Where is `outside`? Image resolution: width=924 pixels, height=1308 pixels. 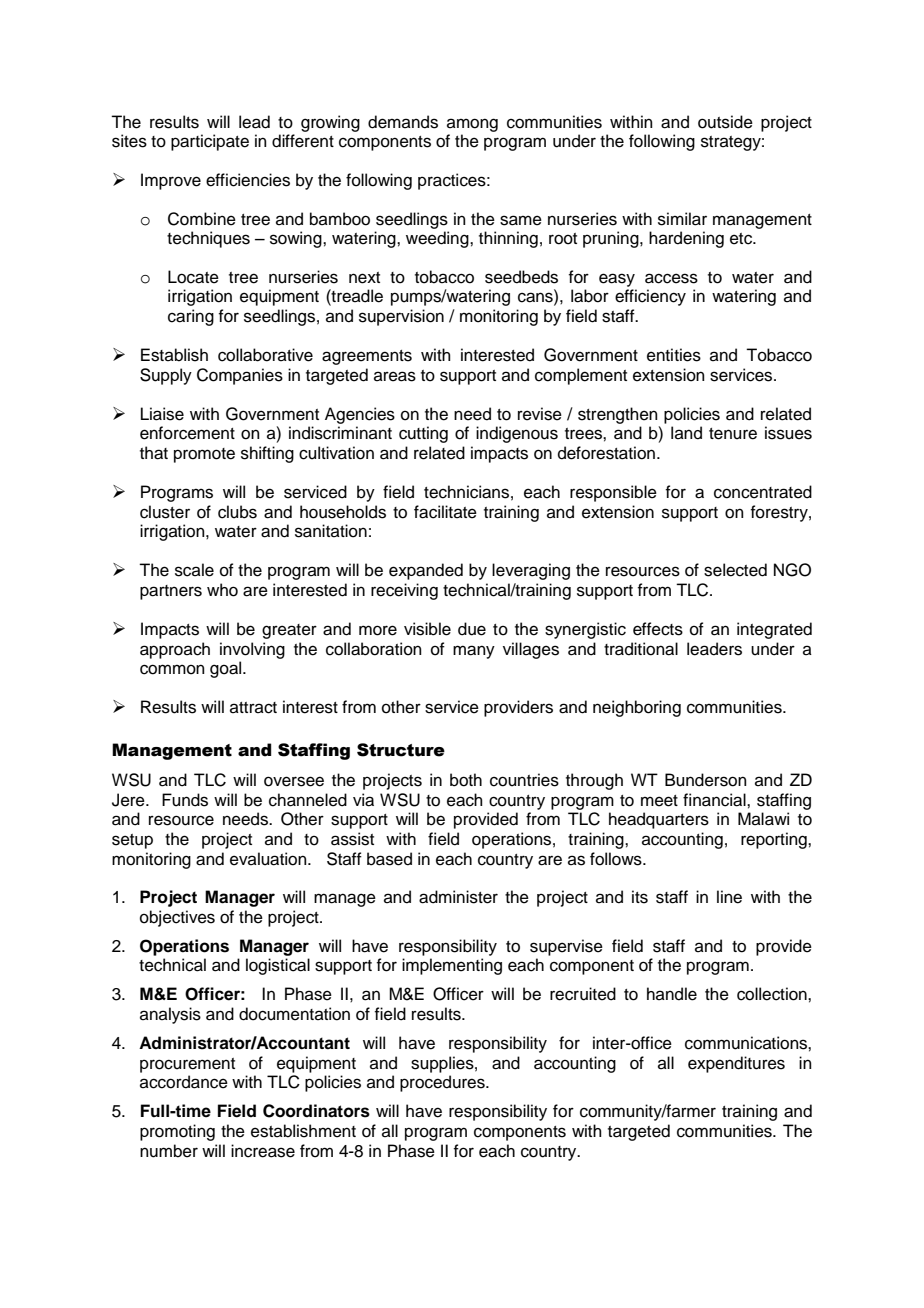
outside is located at coordinates (725, 122).
